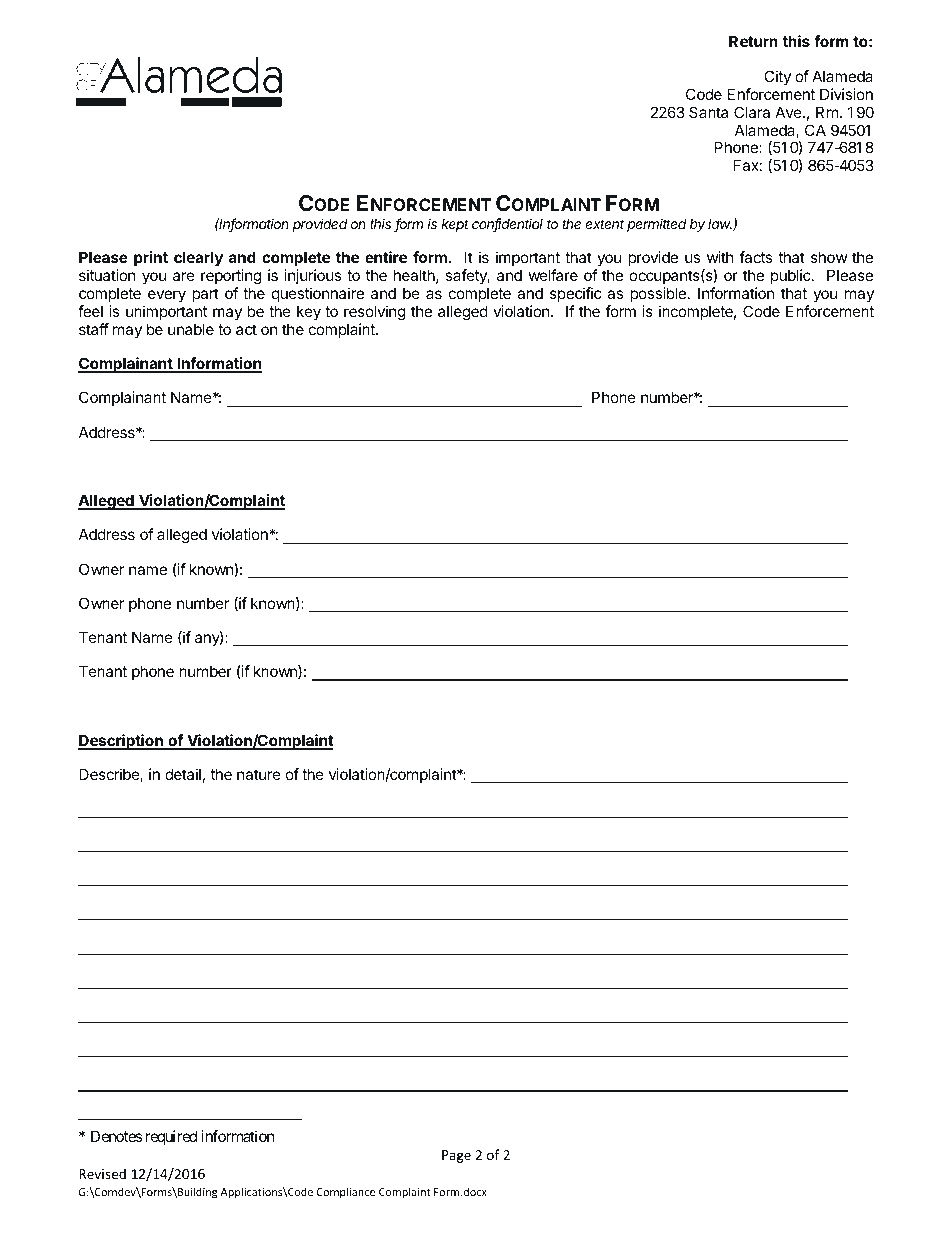 The height and width of the screenshot is (1233, 952). I want to click on unable, so click(191, 329).
